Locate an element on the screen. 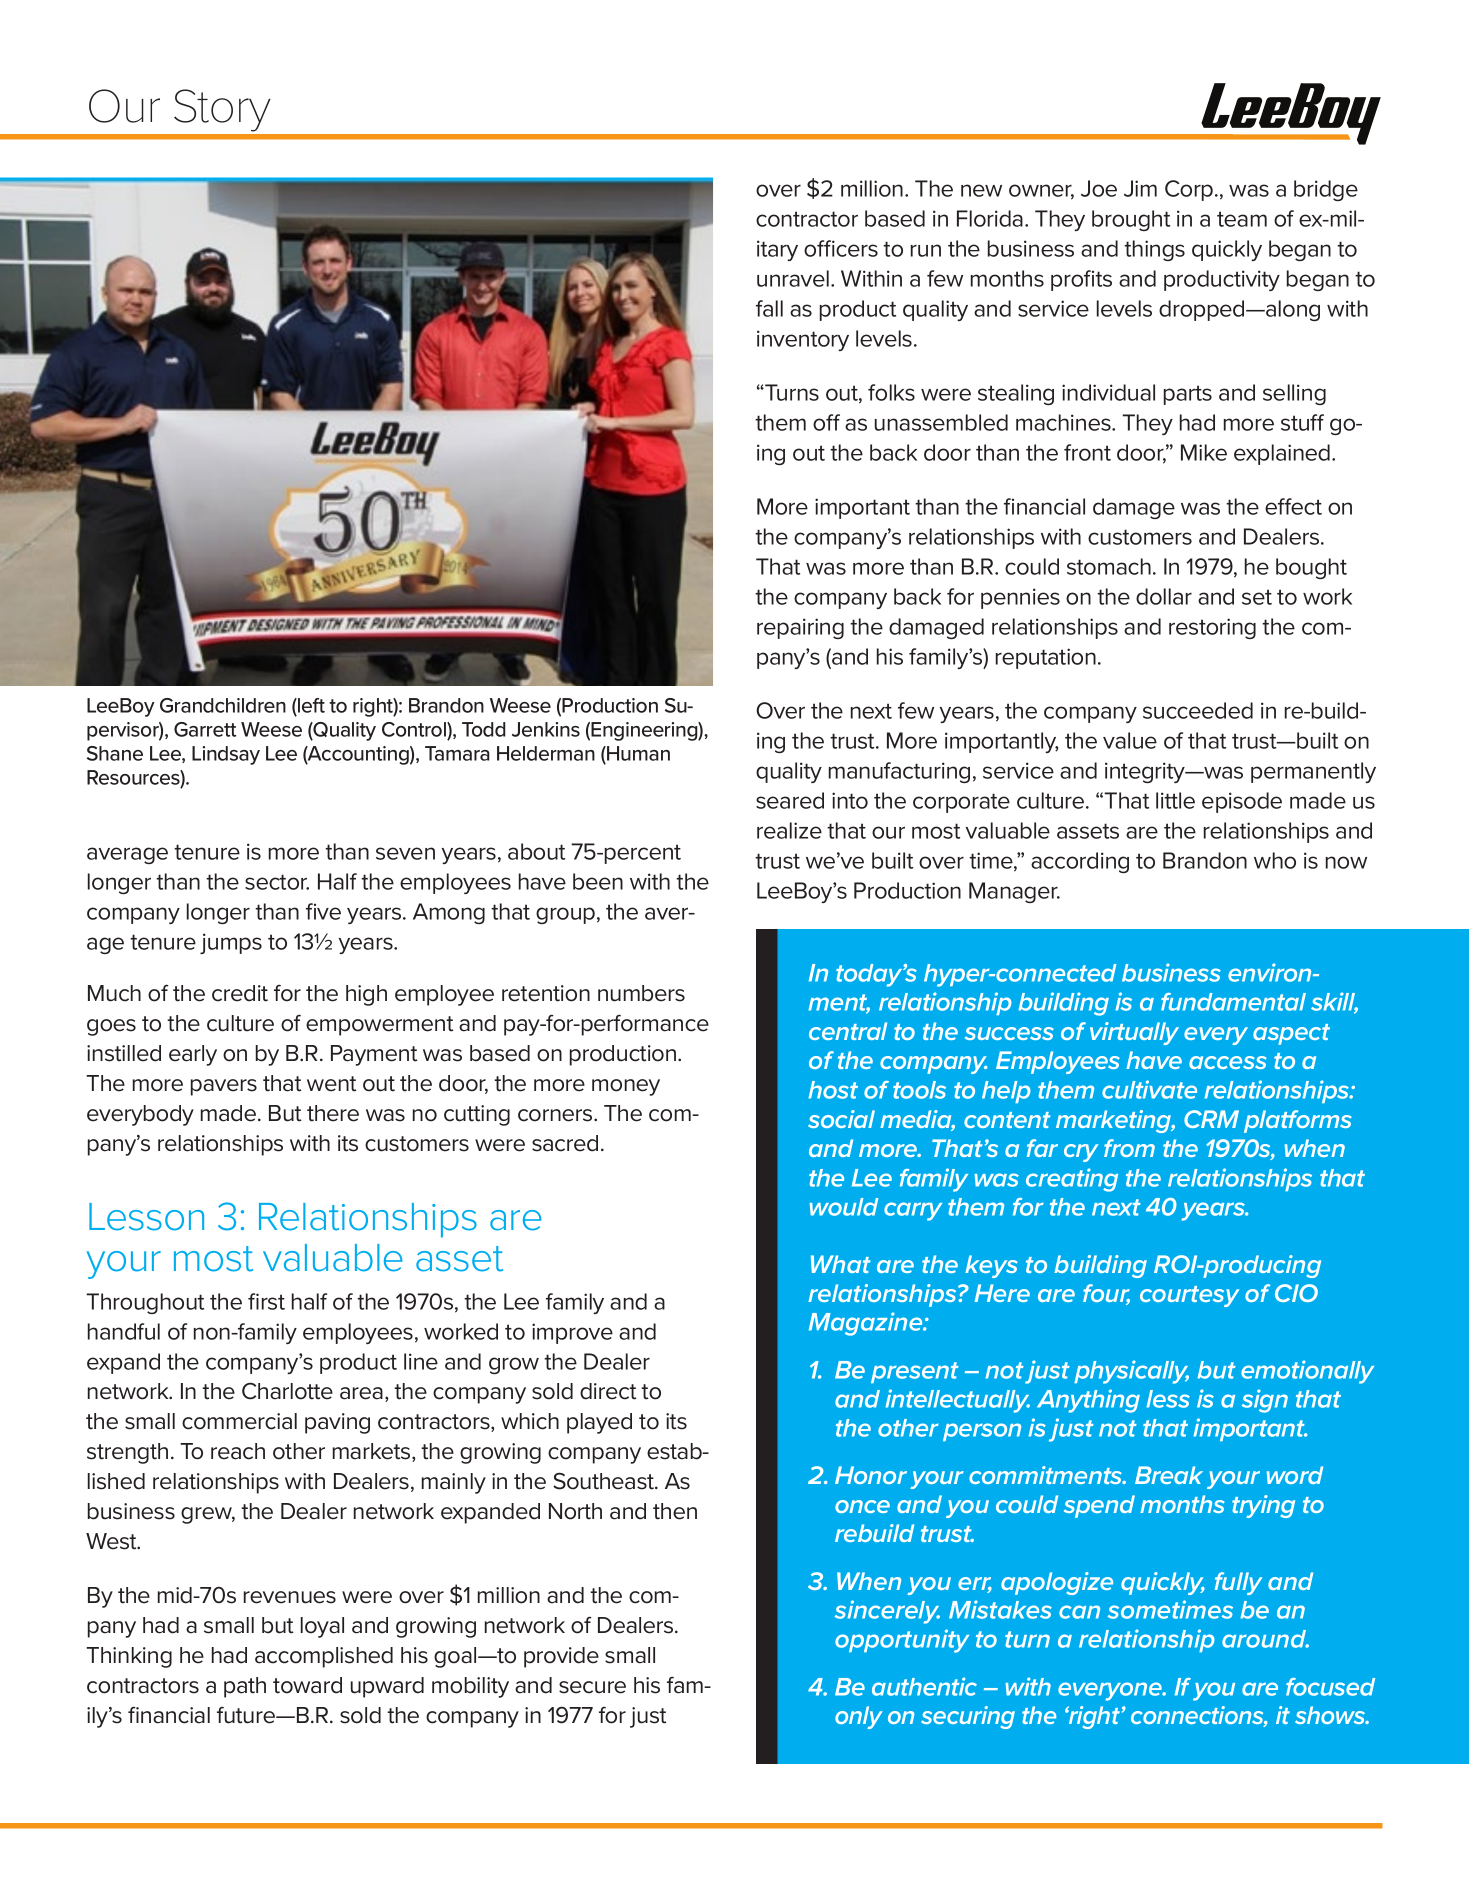  Human is located at coordinates (637, 755).
